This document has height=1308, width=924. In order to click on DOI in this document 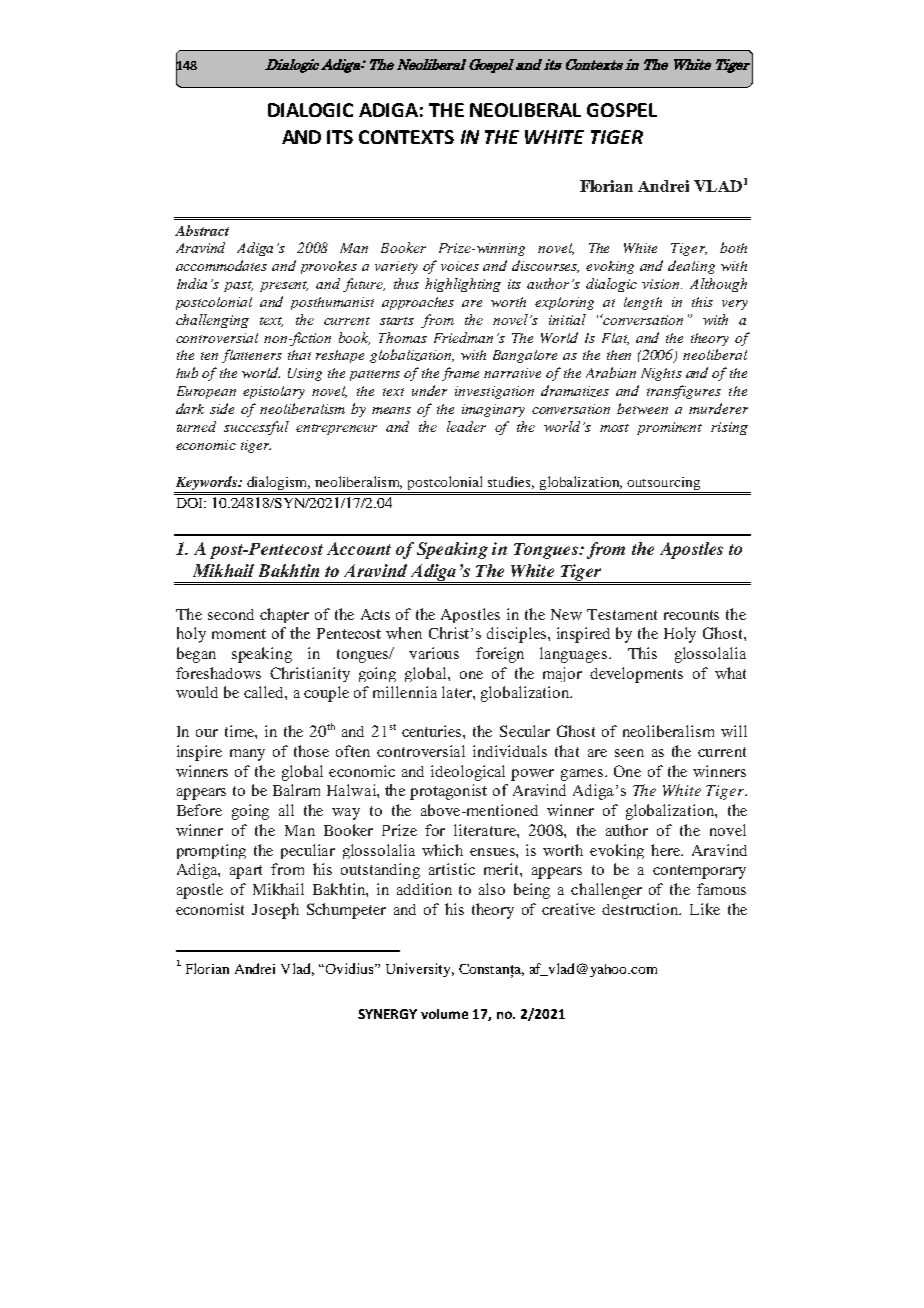, I will do `click(191, 503)`.
